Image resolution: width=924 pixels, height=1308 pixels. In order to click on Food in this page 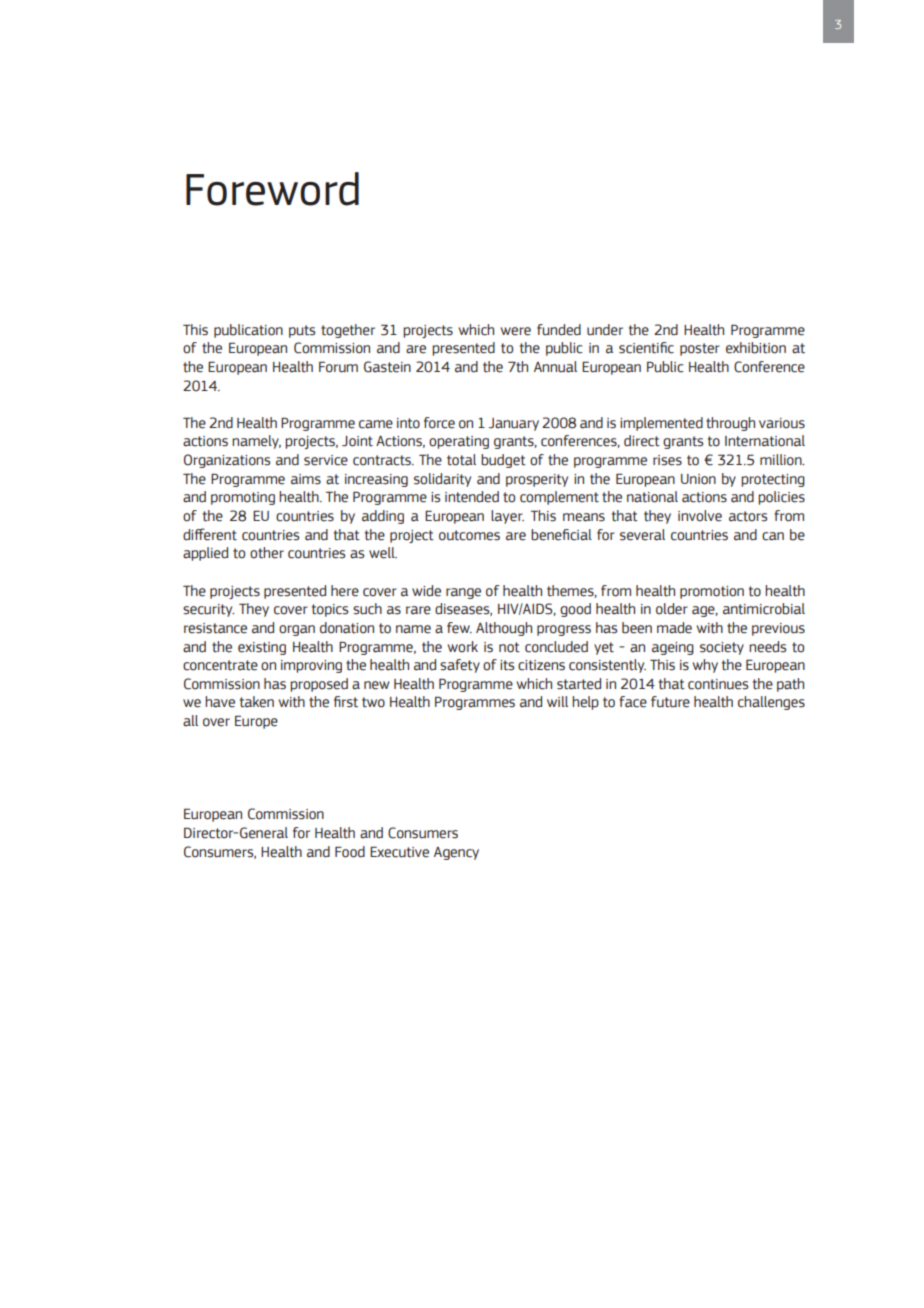, I will do `click(350, 852)`.
